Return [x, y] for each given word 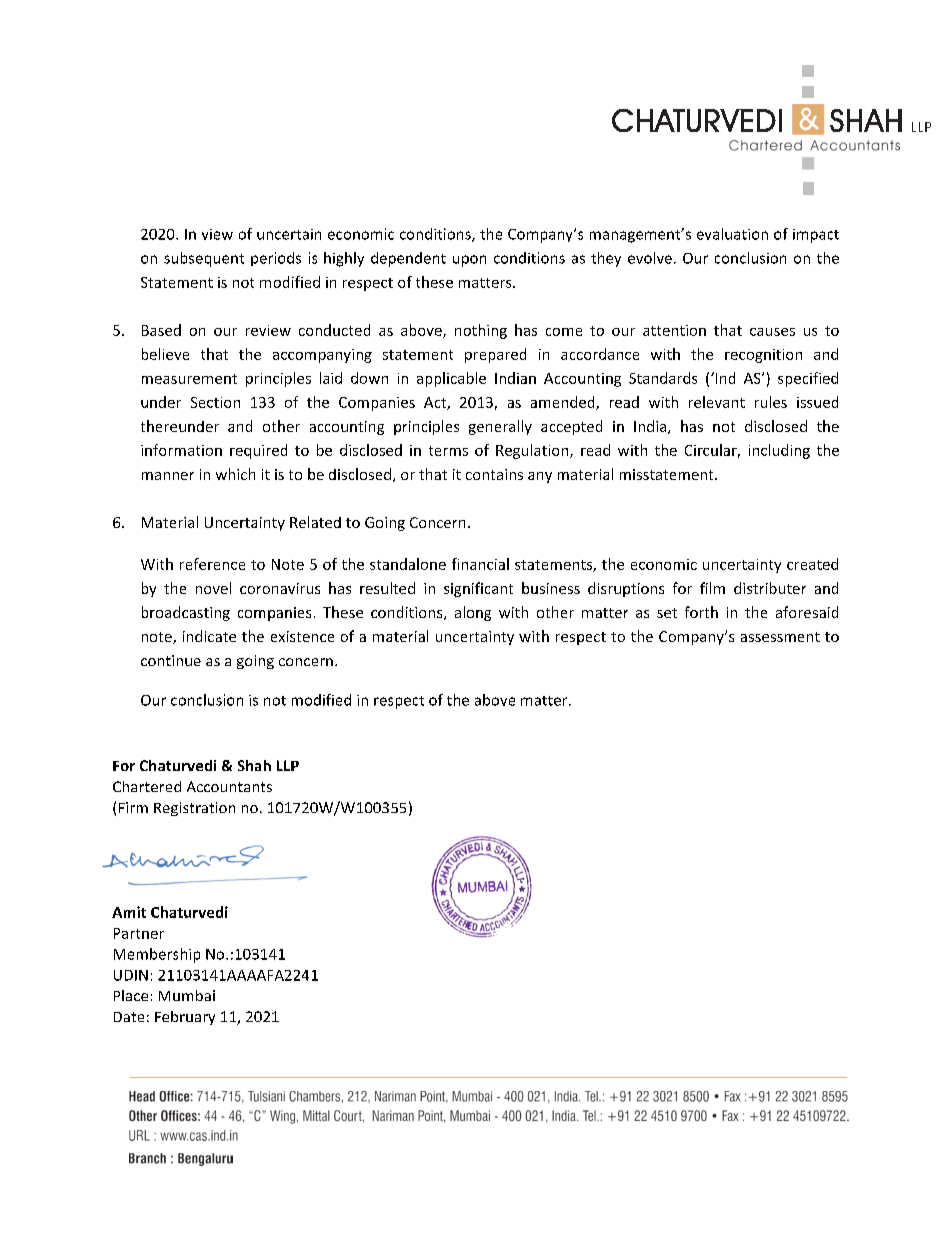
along [473, 613]
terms [448, 451]
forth [701, 612]
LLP [288, 765]
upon [469, 261]
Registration [194, 809]
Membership [157, 955]
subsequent [204, 259]
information [181, 450]
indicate [209, 636]
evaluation [732, 234]
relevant [717, 402]
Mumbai [187, 995]
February [185, 1018]
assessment [780, 637]
